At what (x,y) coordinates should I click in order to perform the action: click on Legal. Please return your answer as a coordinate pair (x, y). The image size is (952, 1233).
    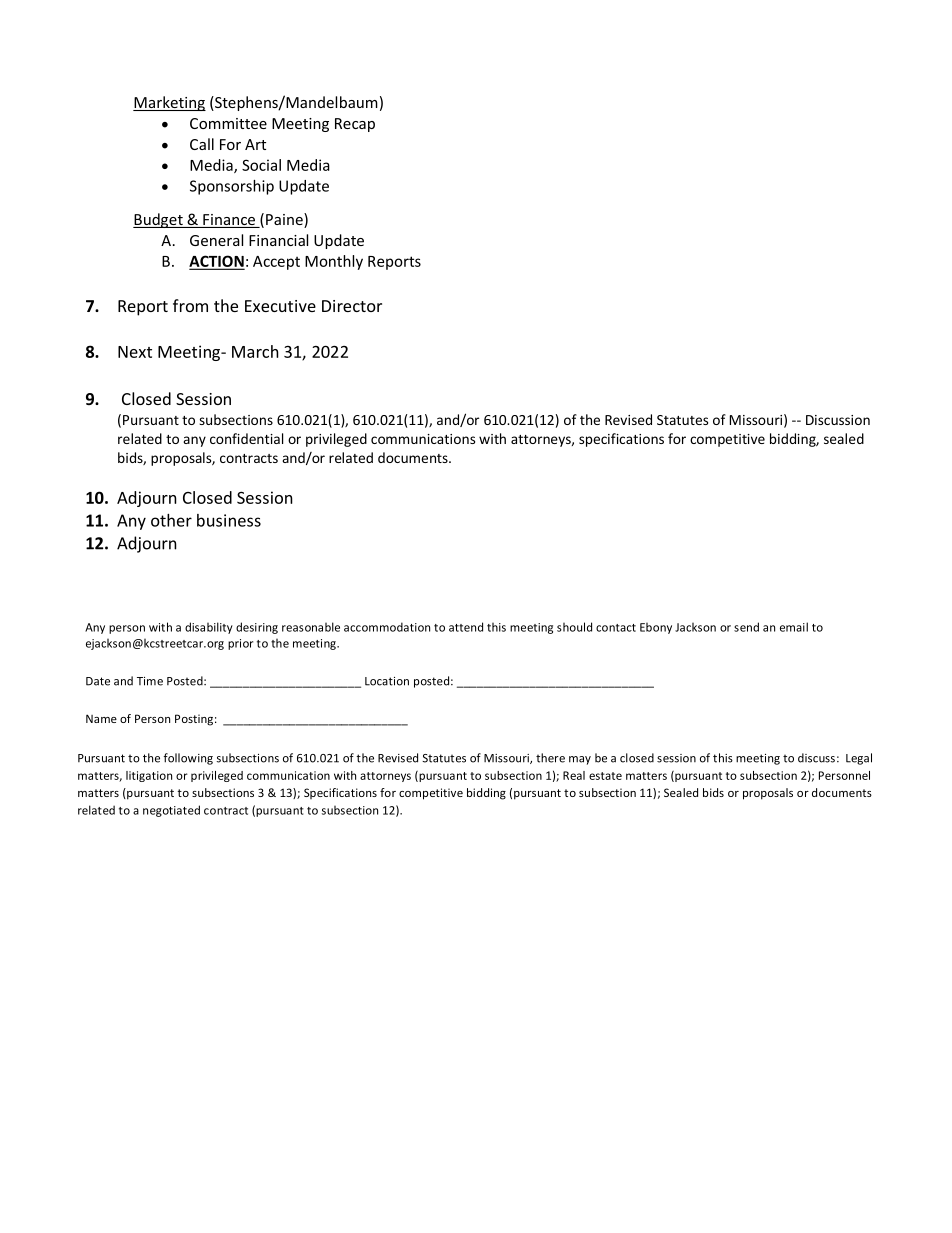
    Looking at the image, I should click on (859, 759).
